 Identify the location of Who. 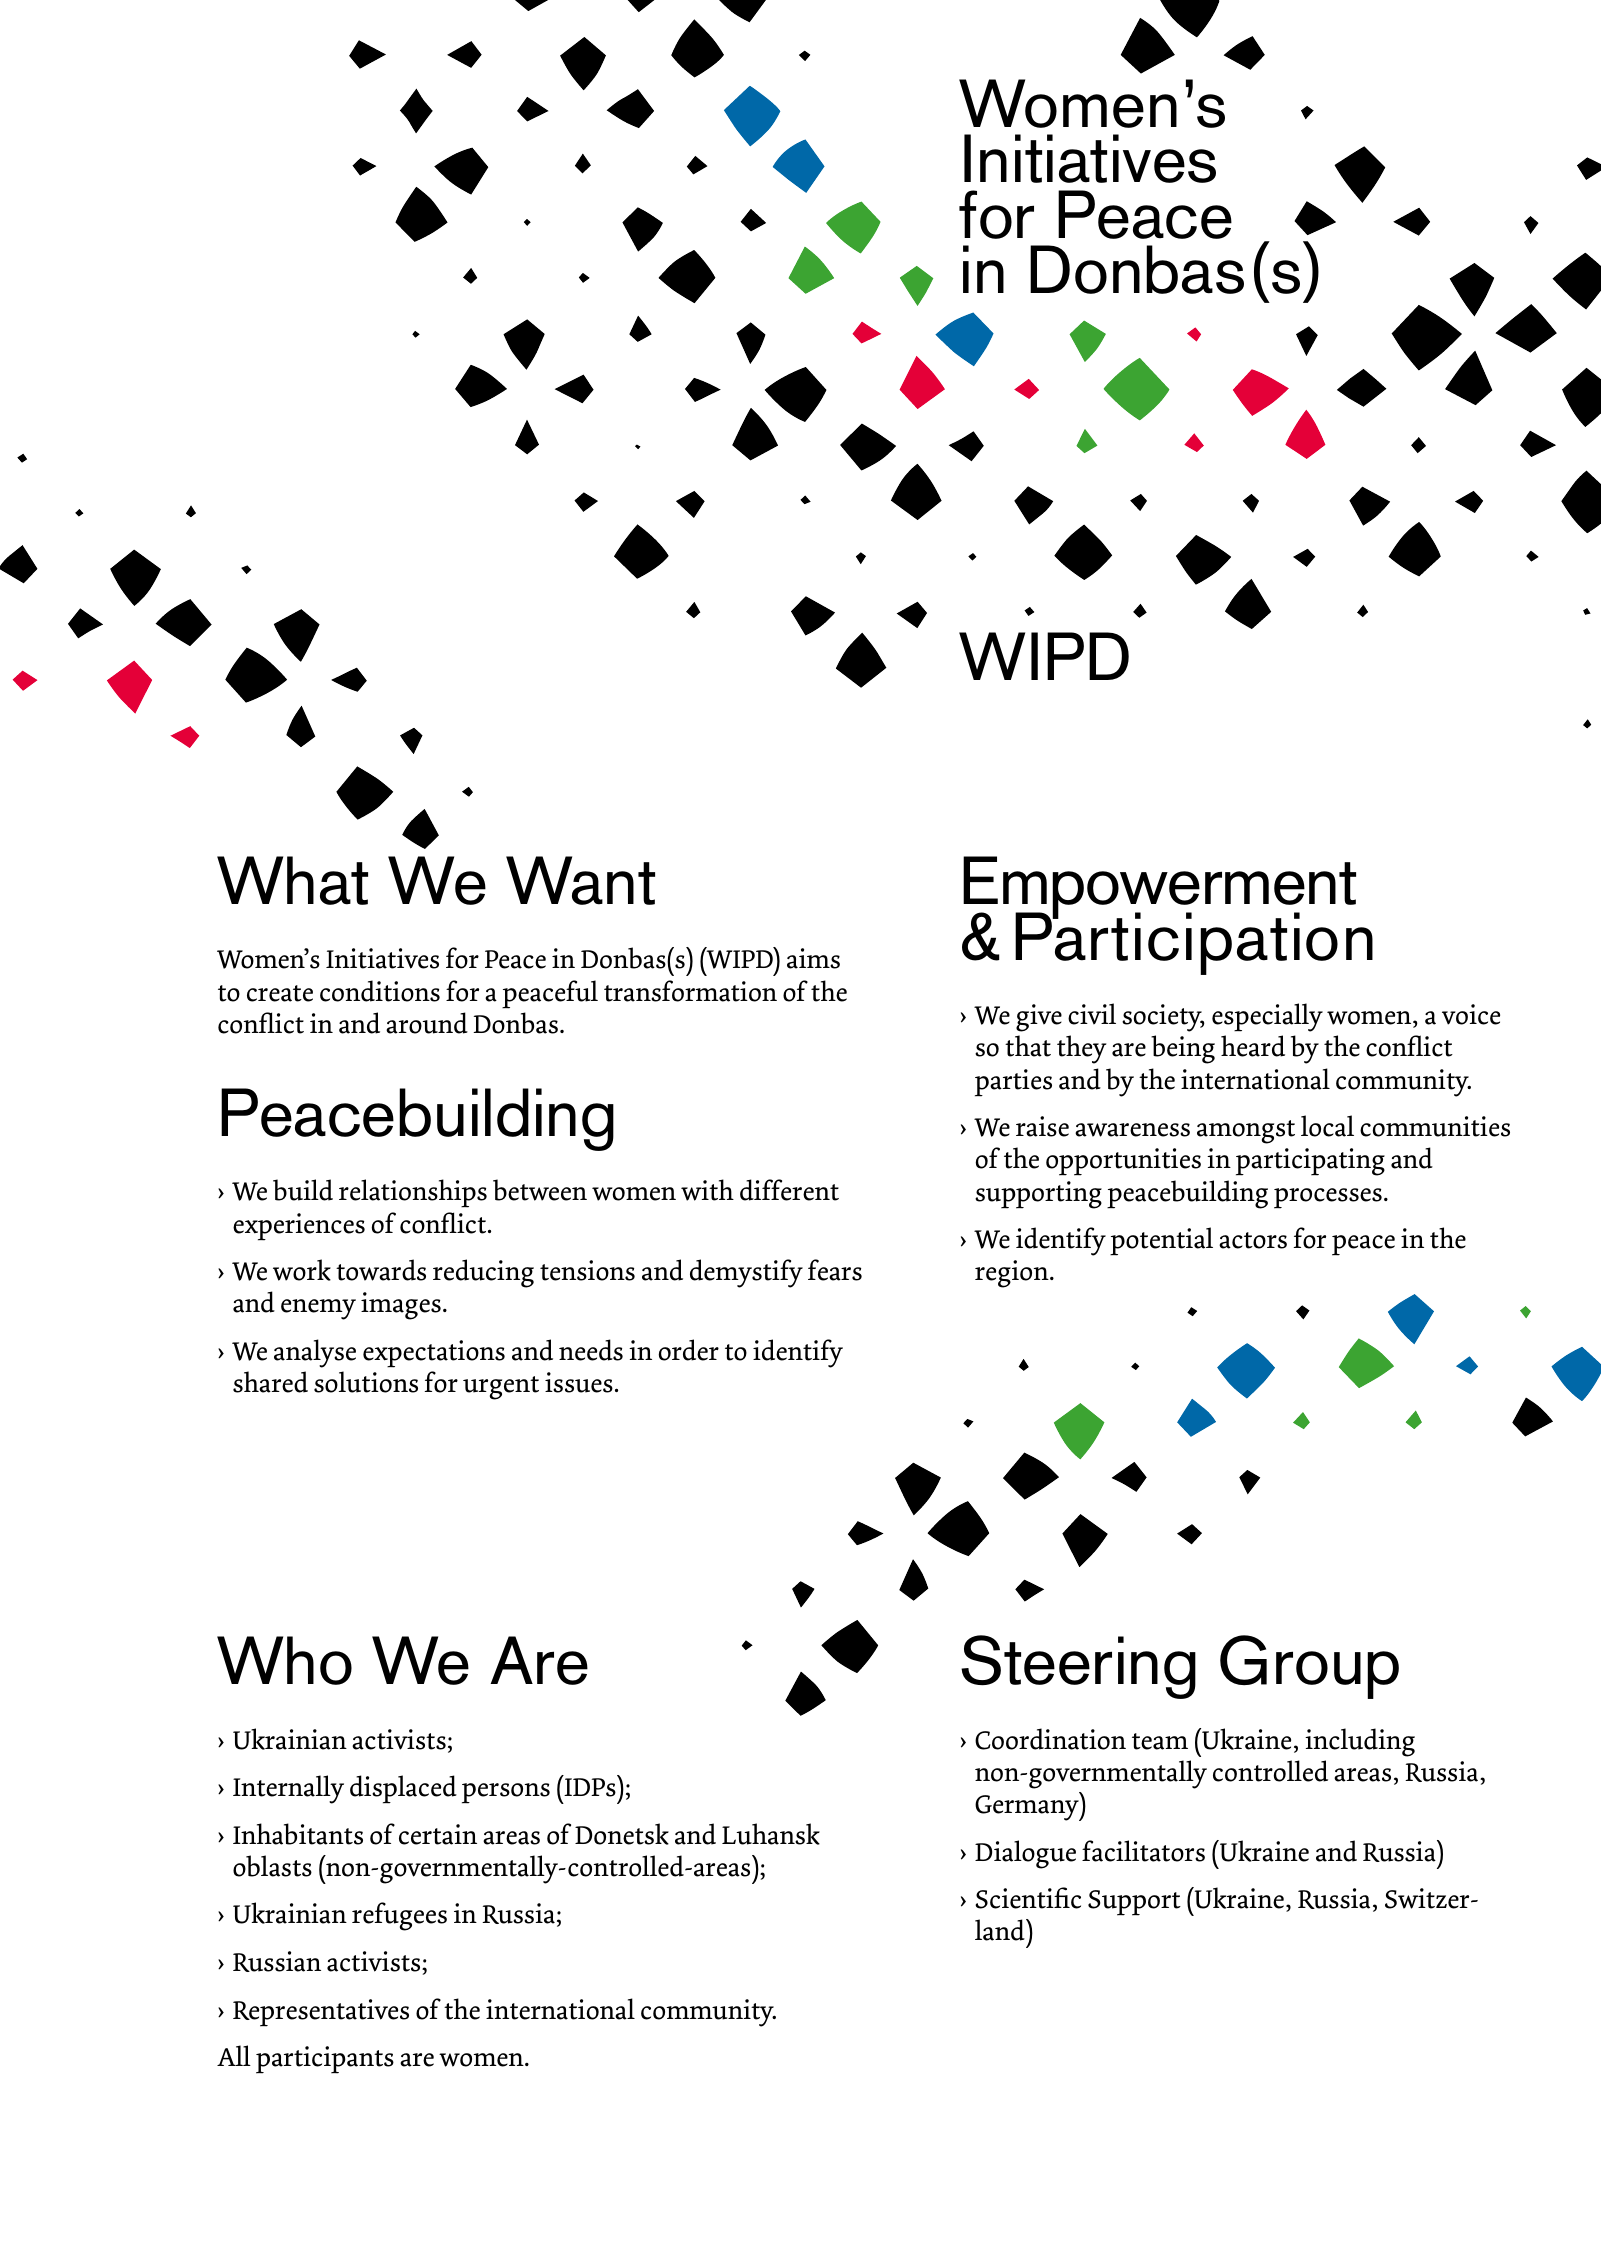
(284, 1660).
